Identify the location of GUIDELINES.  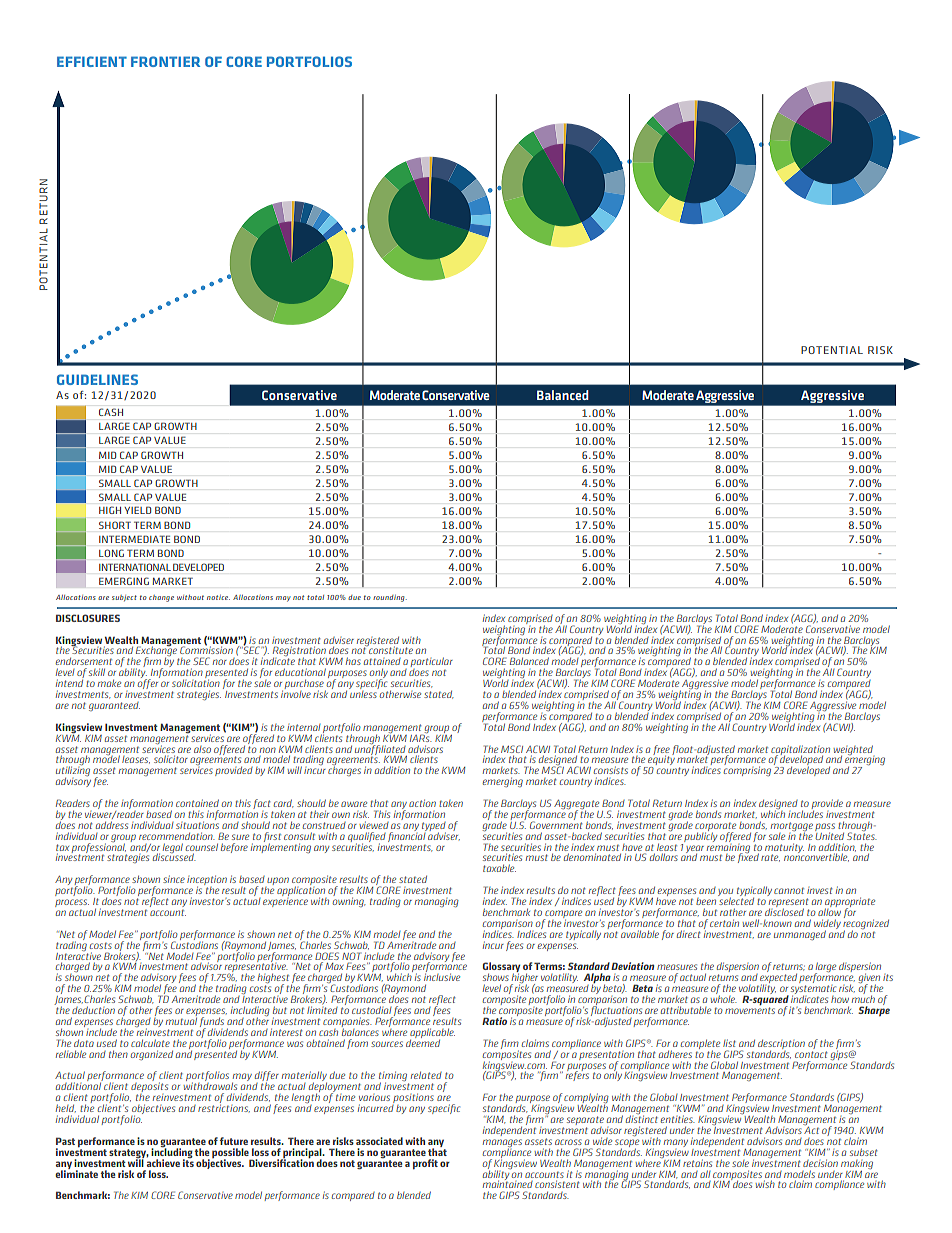
(97, 379).
